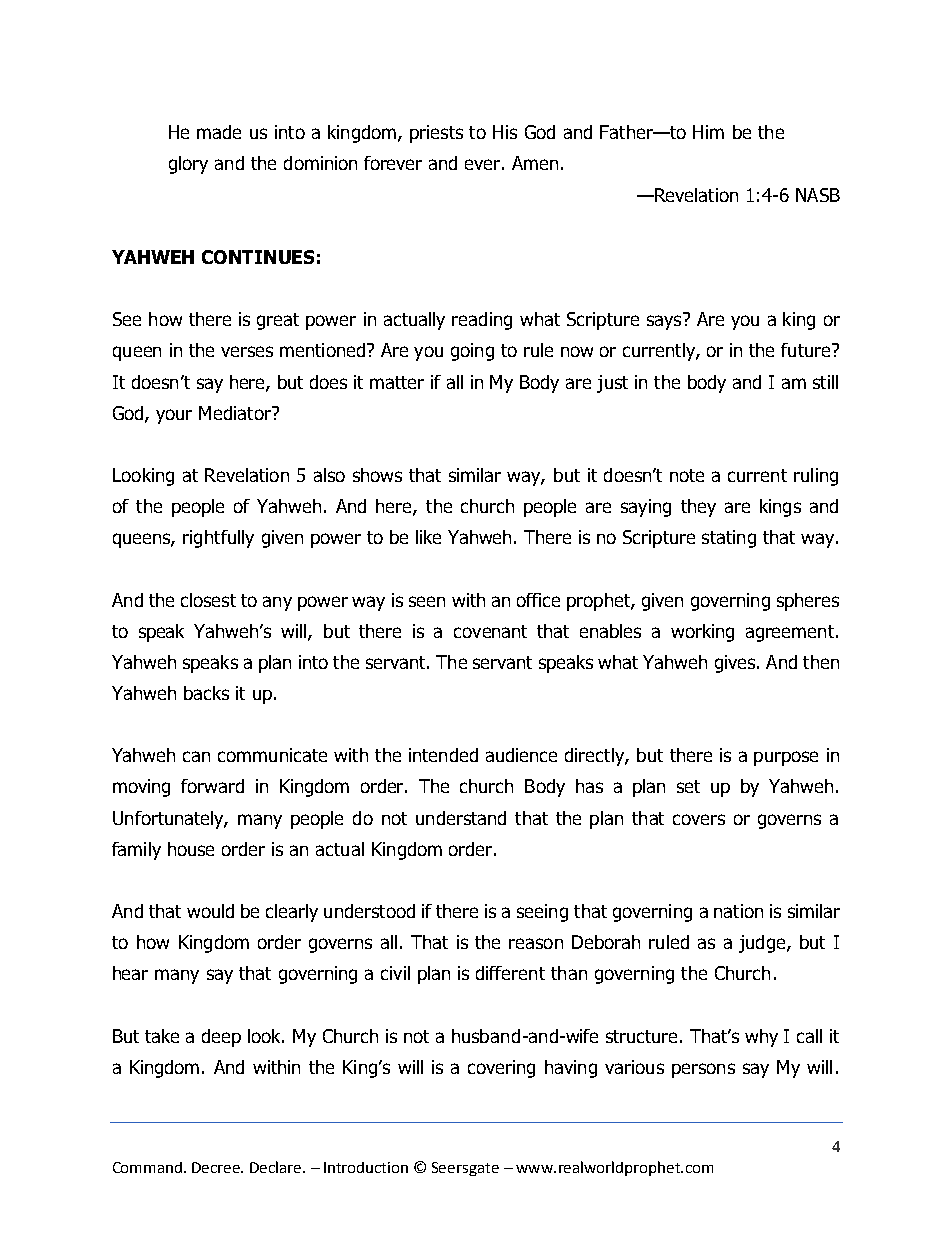  What do you see at coordinates (217, 1167) in the screenshot?
I see `Decree` at bounding box center [217, 1167].
